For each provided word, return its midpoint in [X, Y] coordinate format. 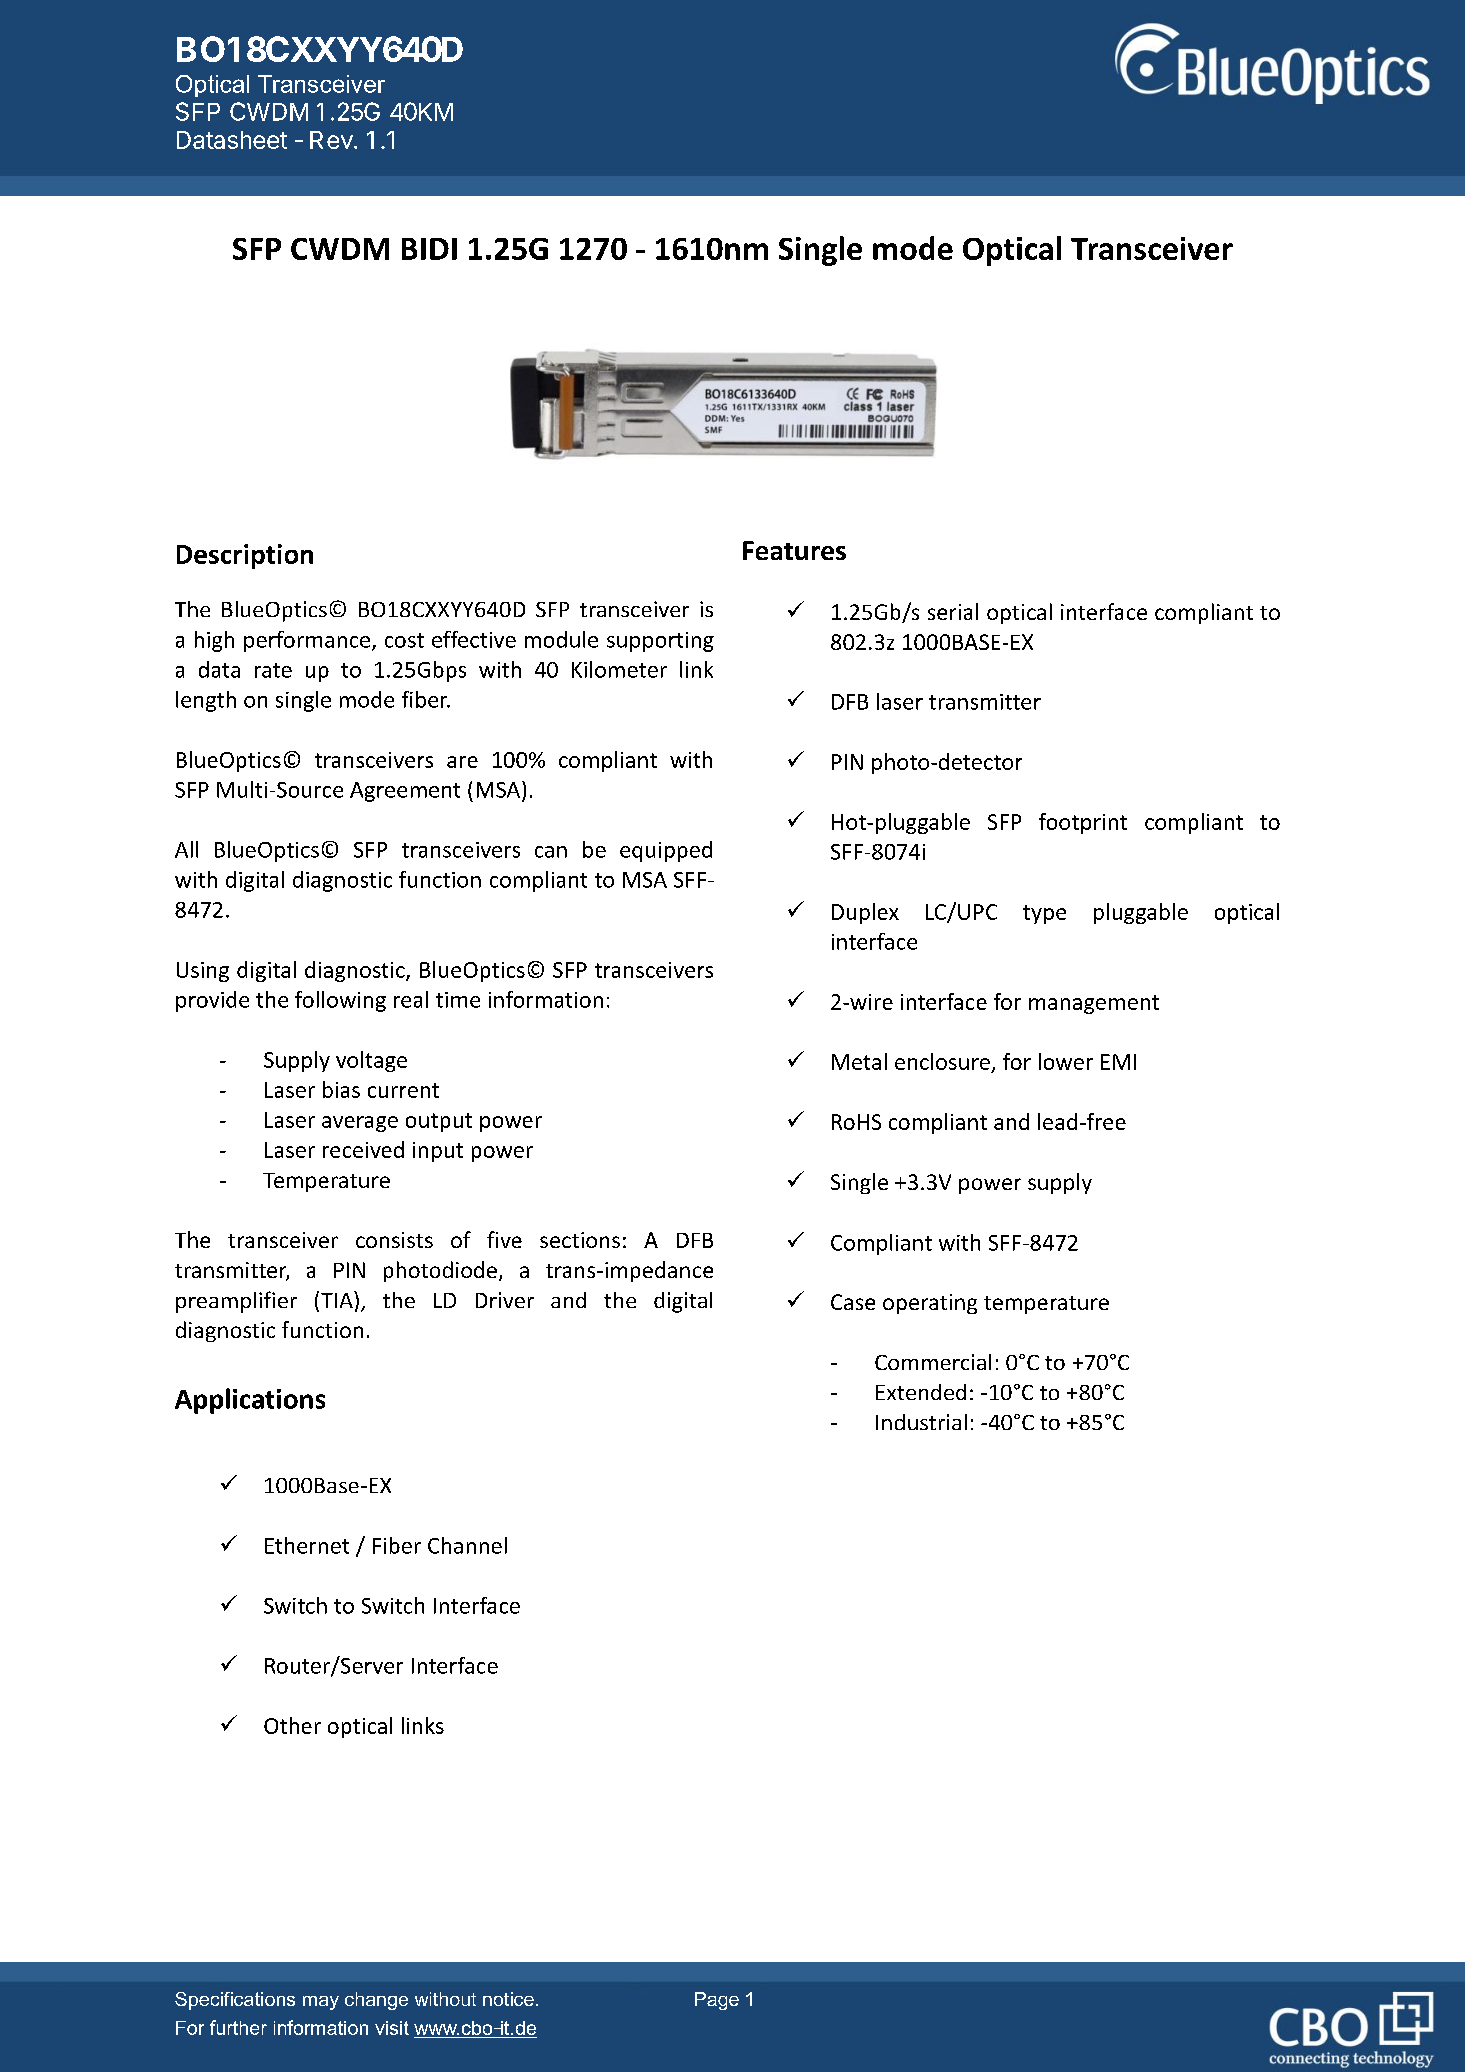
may [321, 2003]
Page [717, 2001]
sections [580, 1240]
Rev [331, 140]
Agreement [405, 792]
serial [953, 611]
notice [508, 1999]
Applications [250, 1401]
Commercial [933, 1362]
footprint [1083, 823]
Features [794, 550]
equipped [666, 851]
